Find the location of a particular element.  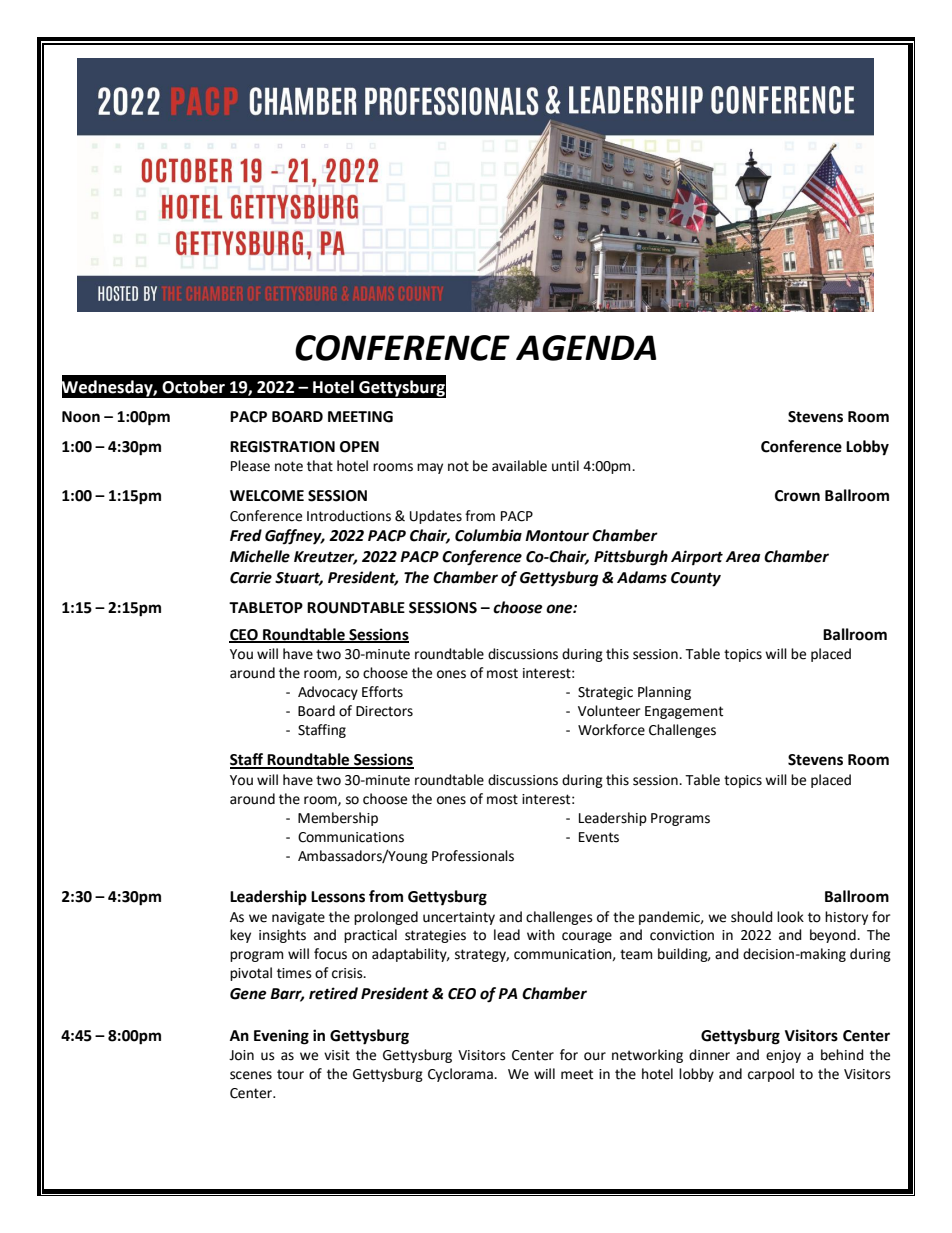

Join is located at coordinates (241, 1055).
